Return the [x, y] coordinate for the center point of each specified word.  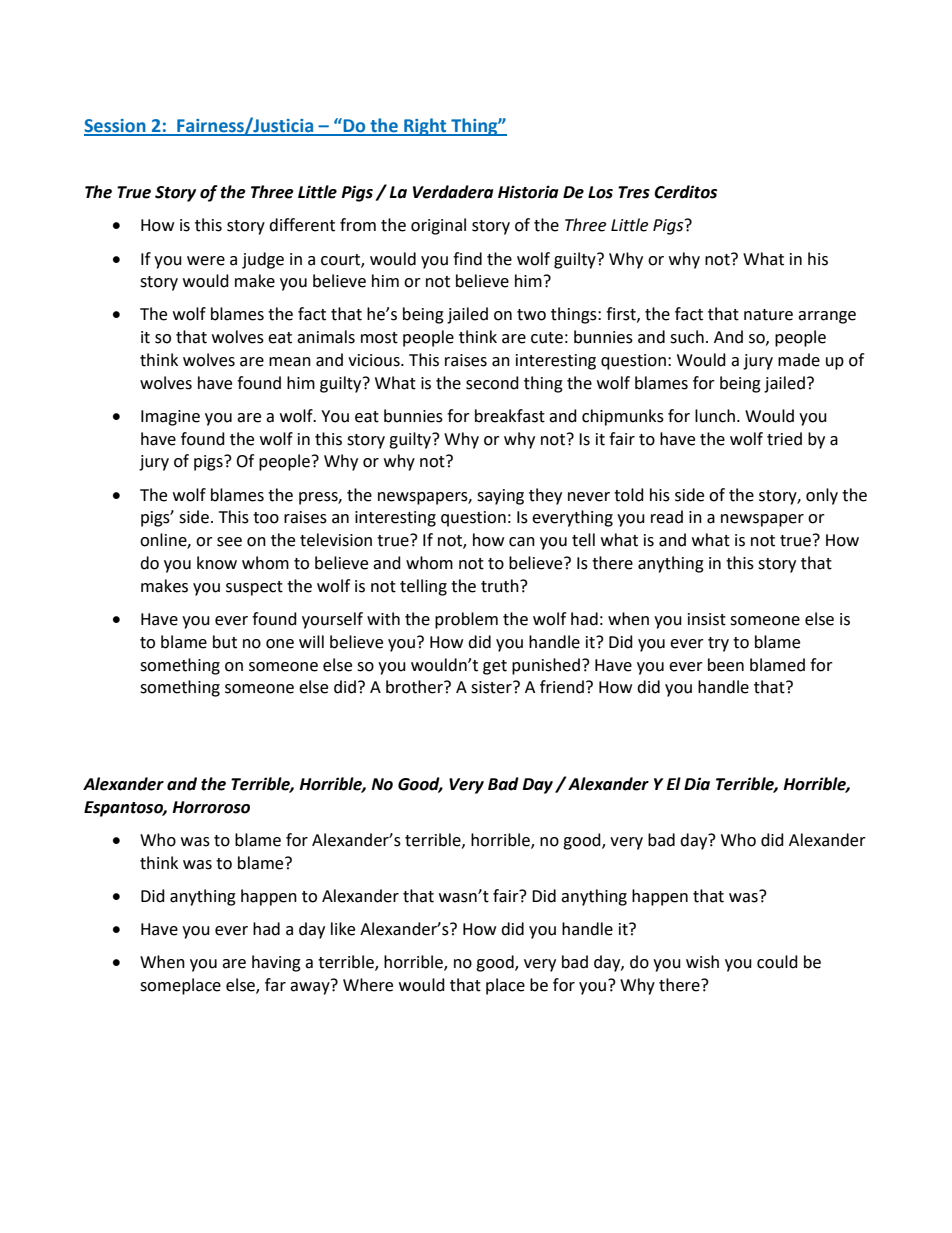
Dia [697, 784]
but [225, 642]
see [229, 542]
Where [368, 985]
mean [290, 362]
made [799, 360]
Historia [528, 192]
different [302, 225]
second [492, 383]
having [276, 963]
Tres [634, 192]
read [667, 517]
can [522, 542]
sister [492, 687]
